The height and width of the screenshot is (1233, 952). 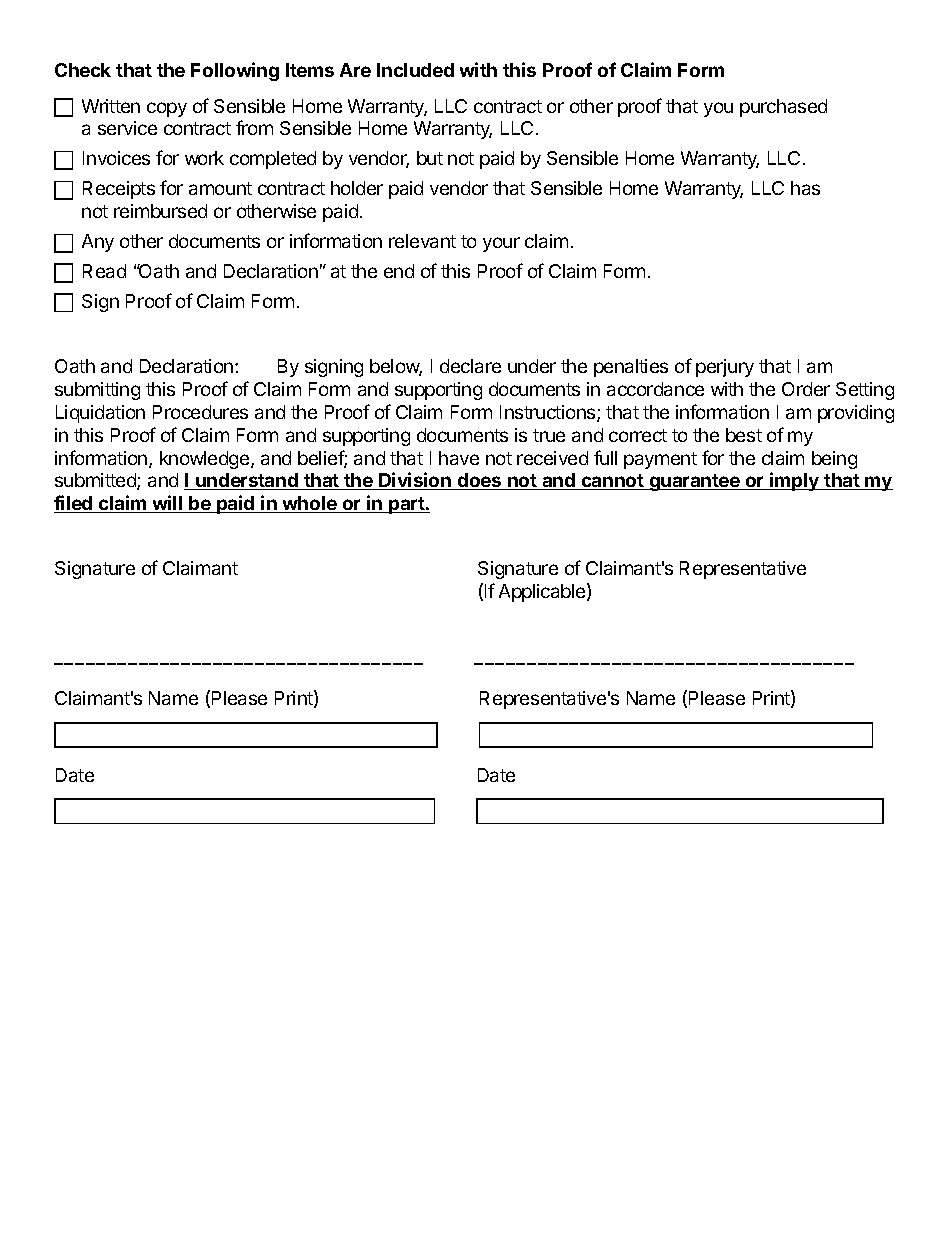 I want to click on will, so click(x=168, y=504).
